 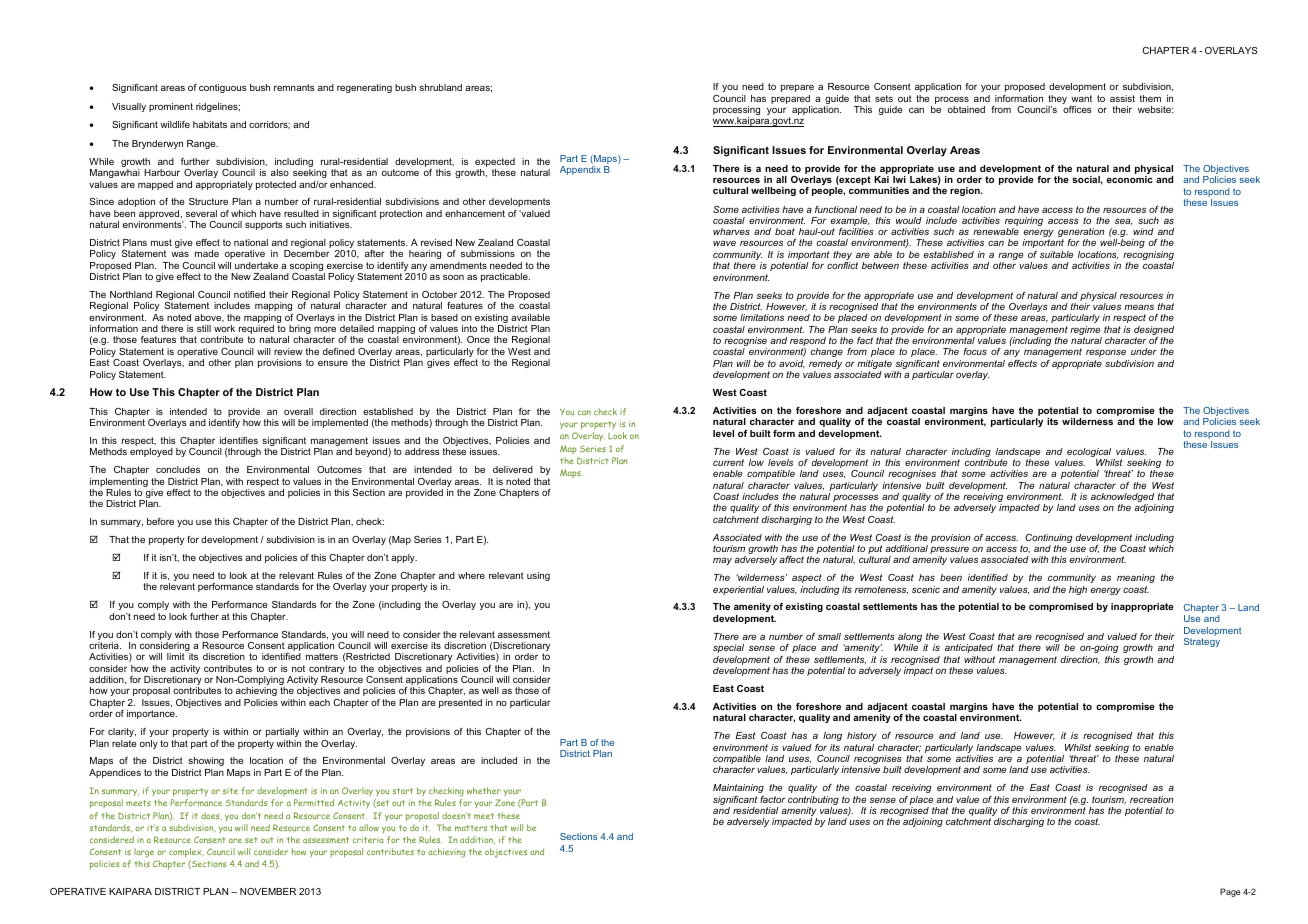 I want to click on contrary, so click(x=327, y=671).
